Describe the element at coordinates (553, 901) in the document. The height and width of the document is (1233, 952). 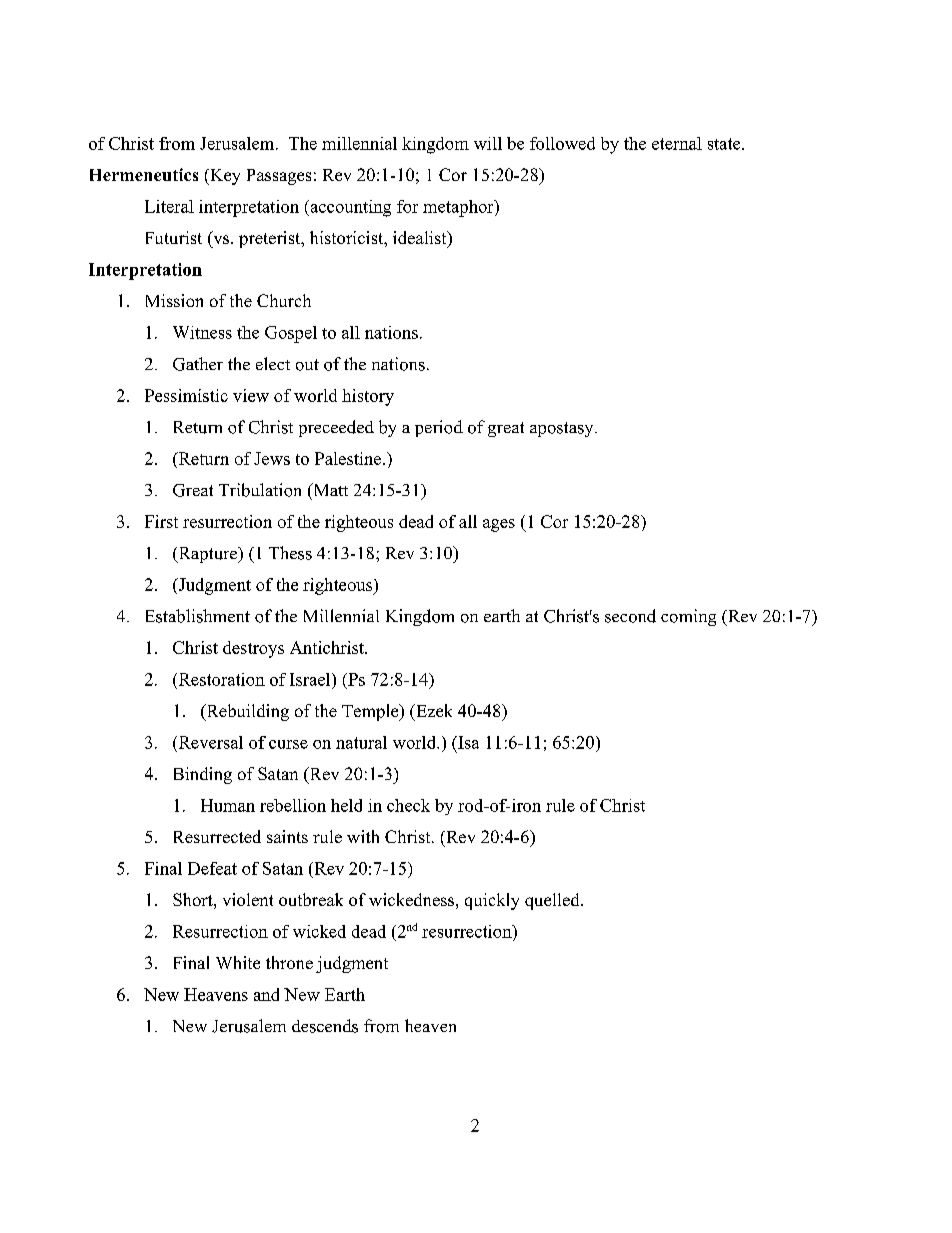
I see `quelled` at that location.
